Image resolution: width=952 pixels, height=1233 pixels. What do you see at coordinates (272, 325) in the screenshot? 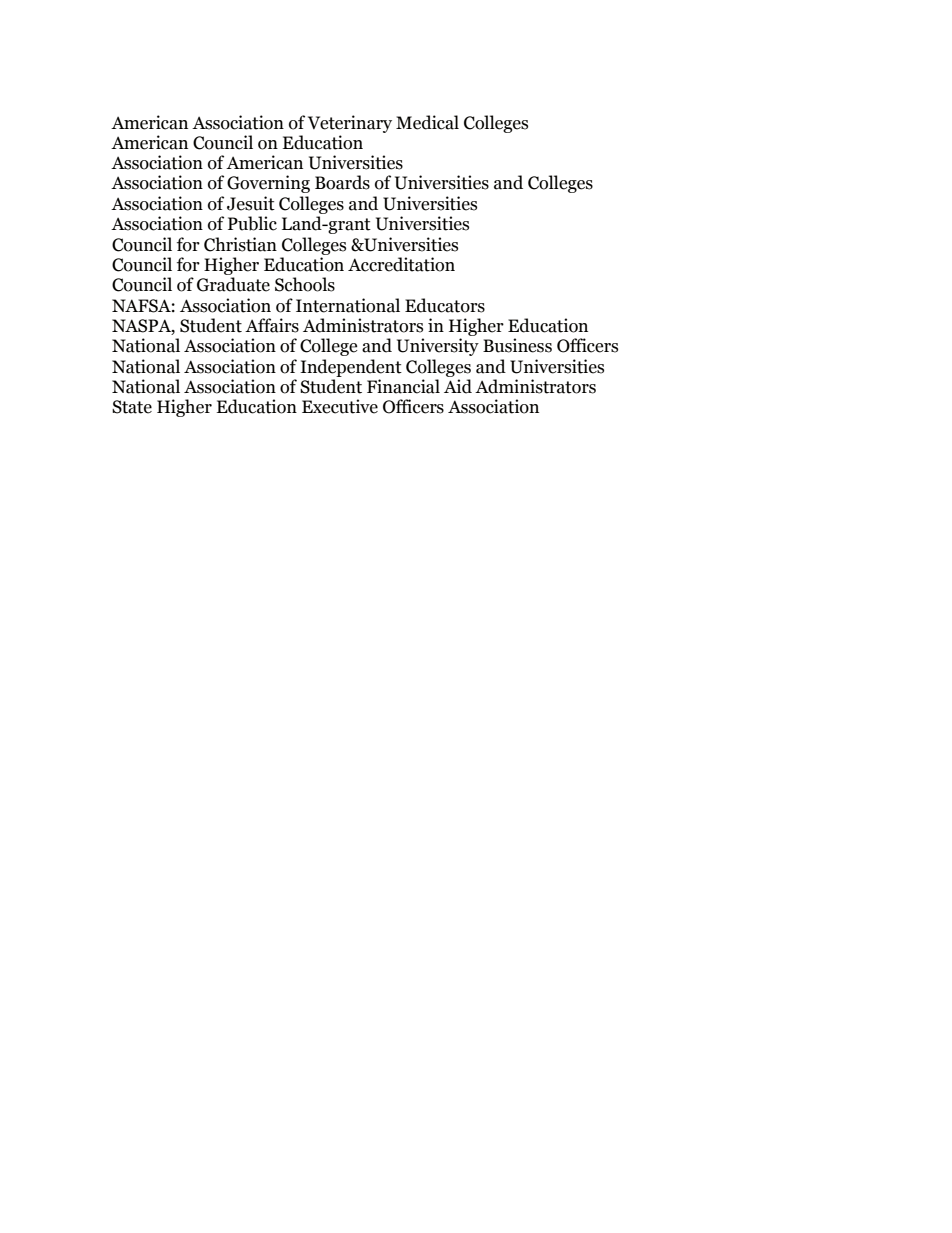
I see `Affairs` at bounding box center [272, 325].
